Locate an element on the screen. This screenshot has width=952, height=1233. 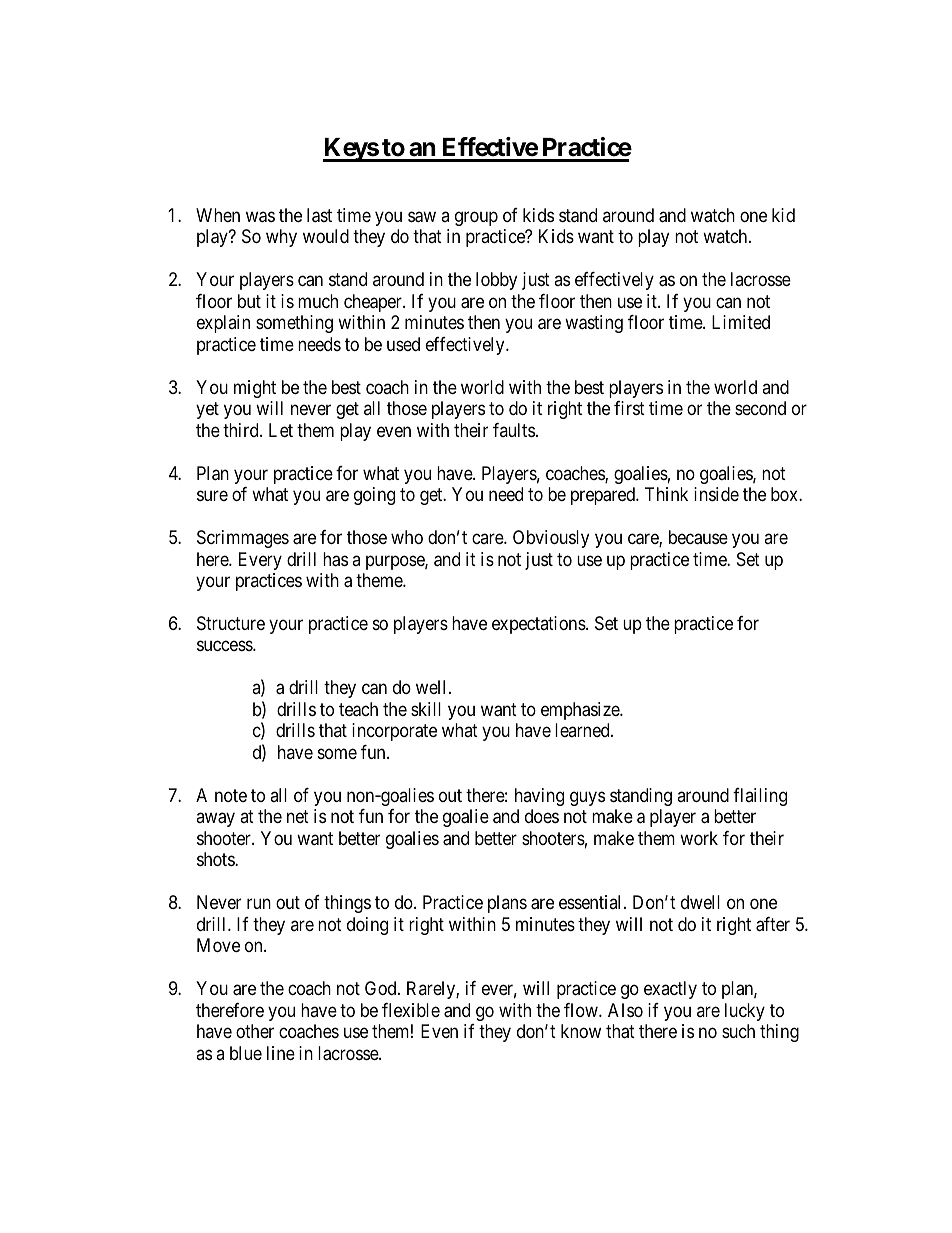
group is located at coordinates (476, 218).
